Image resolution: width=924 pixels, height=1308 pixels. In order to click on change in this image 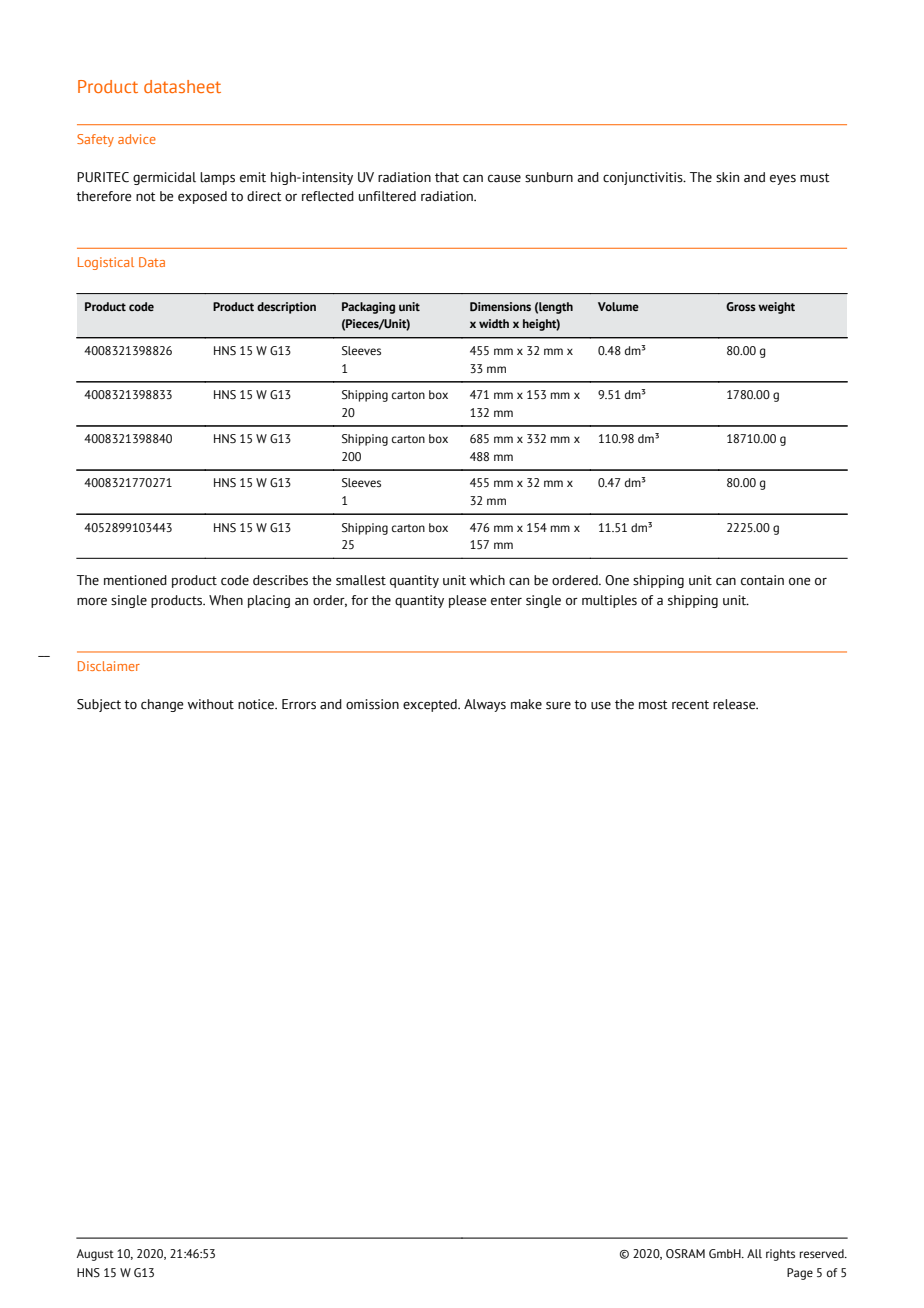, I will do `click(162, 705)`.
